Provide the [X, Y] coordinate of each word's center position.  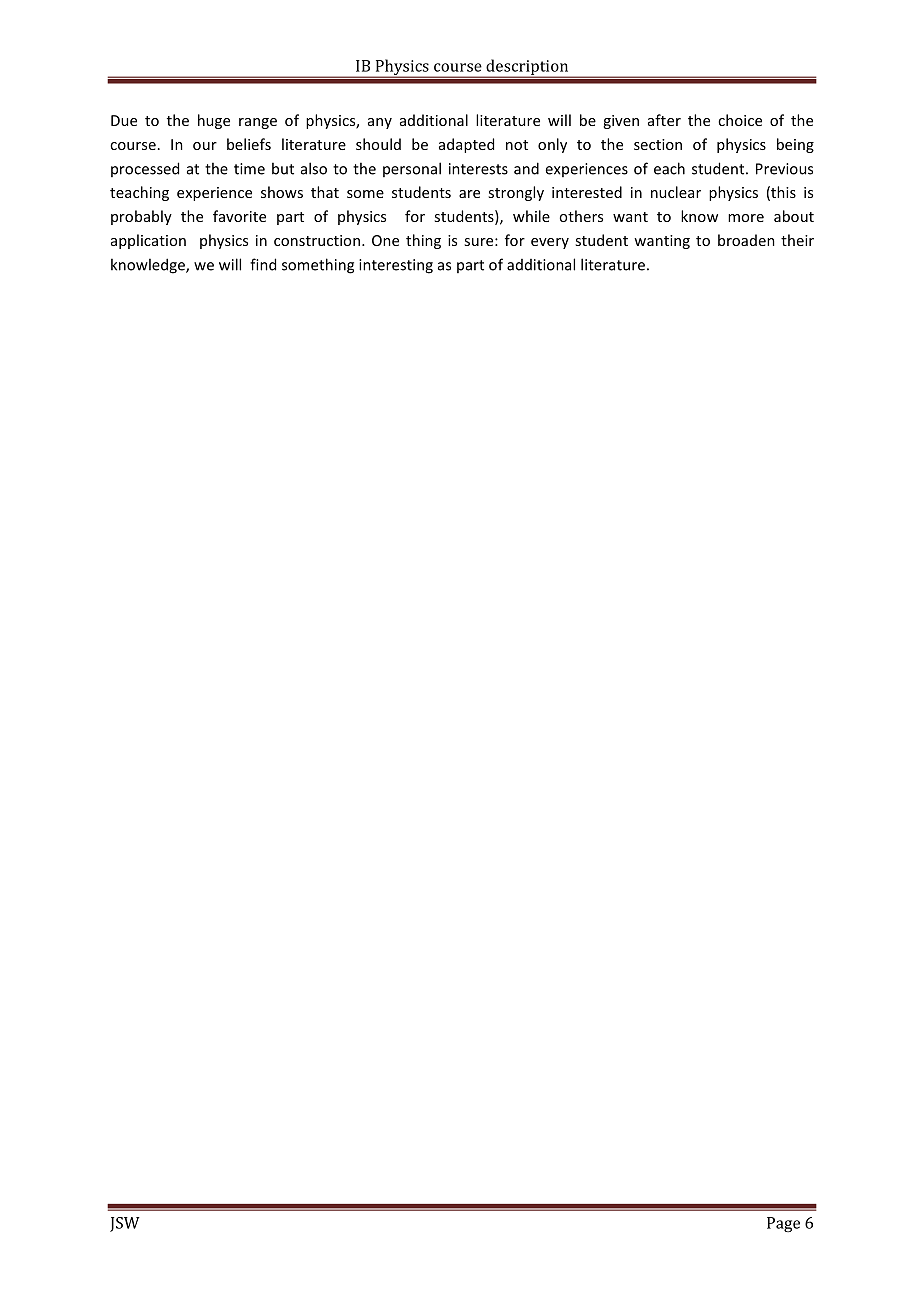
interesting [396, 266]
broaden [746, 240]
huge [214, 121]
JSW [125, 1224]
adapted [466, 145]
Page [783, 1224]
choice [740, 120]
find [263, 264]
